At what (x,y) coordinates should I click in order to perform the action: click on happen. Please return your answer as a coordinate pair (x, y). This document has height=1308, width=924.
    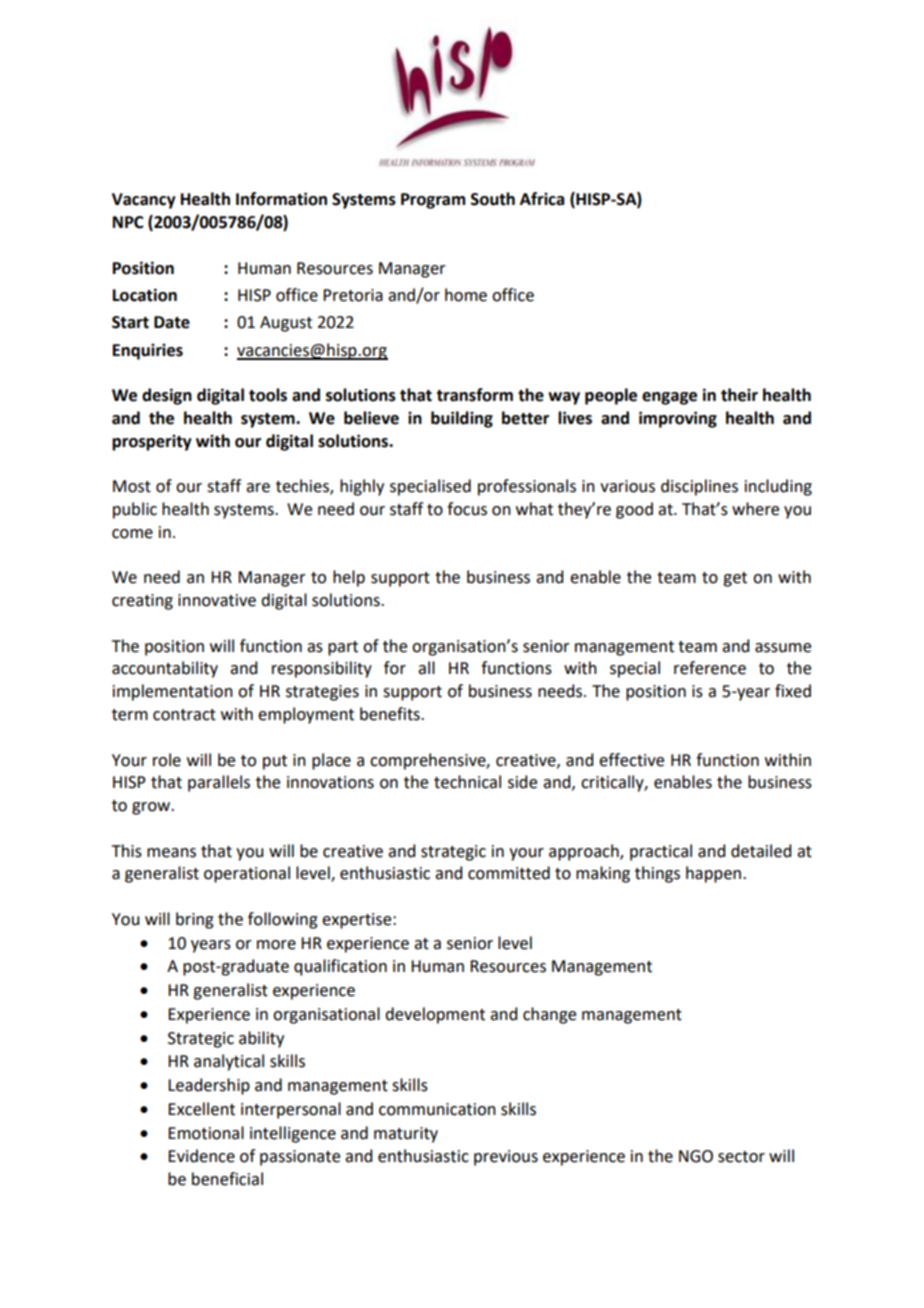
    Looking at the image, I should click on (715, 874).
